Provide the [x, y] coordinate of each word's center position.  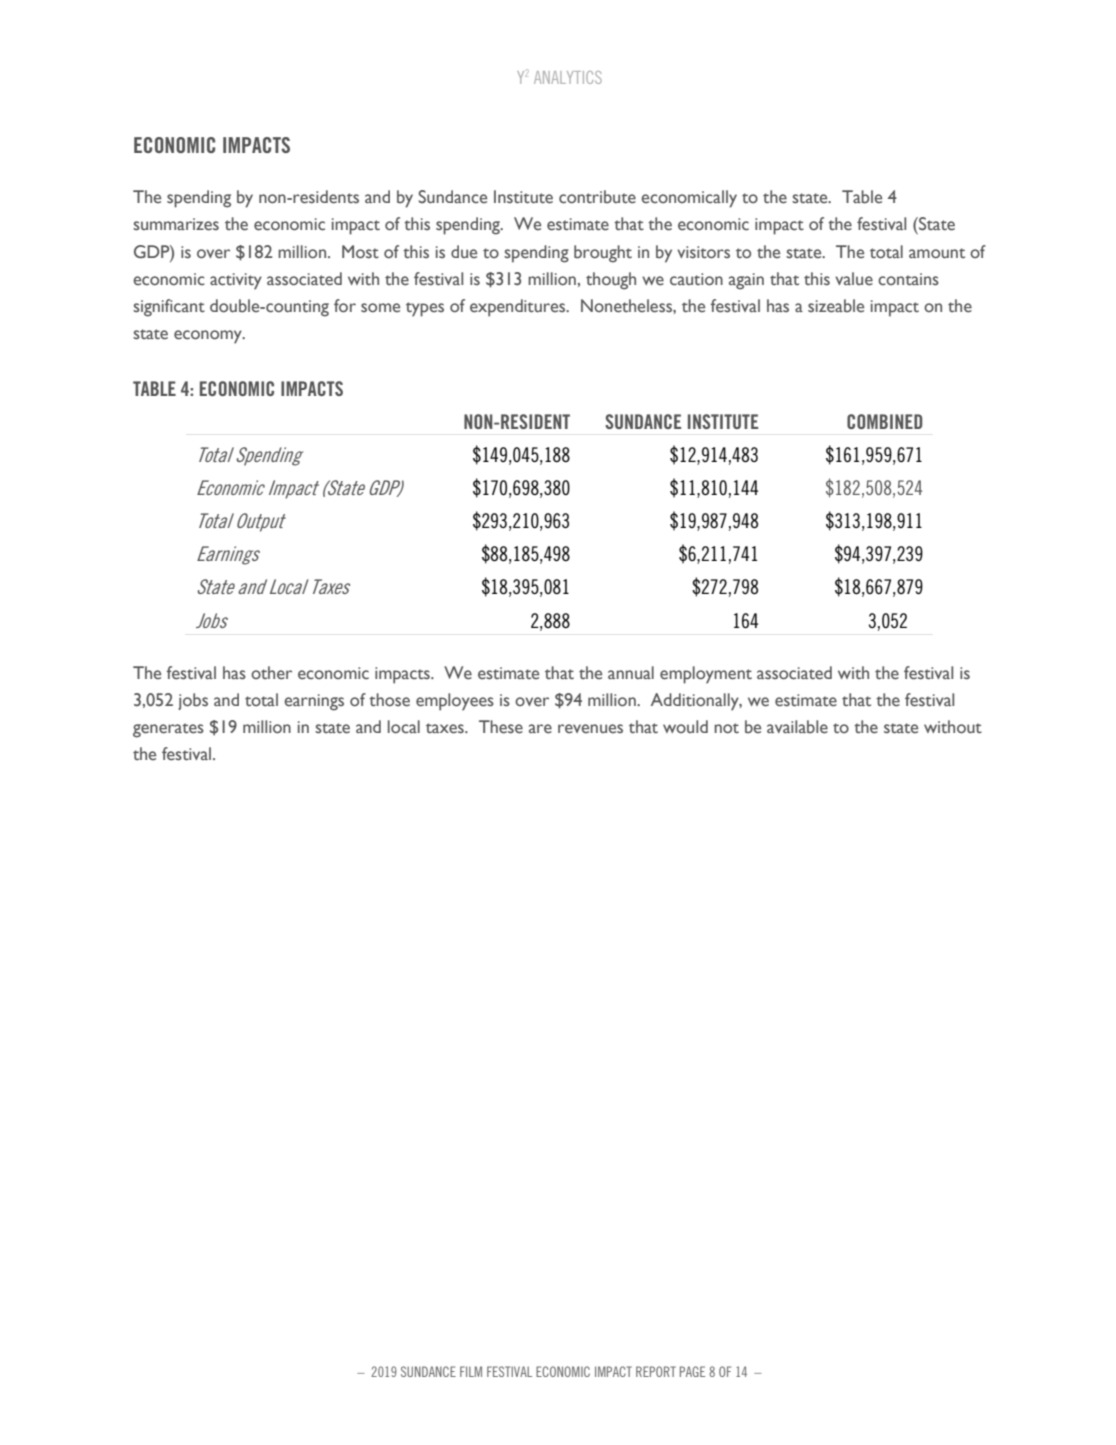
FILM [471, 1371]
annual [631, 672]
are [540, 729]
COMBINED [884, 421]
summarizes [176, 224]
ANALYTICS [568, 77]
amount [937, 253]
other [271, 673]
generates [168, 730]
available [797, 727]
